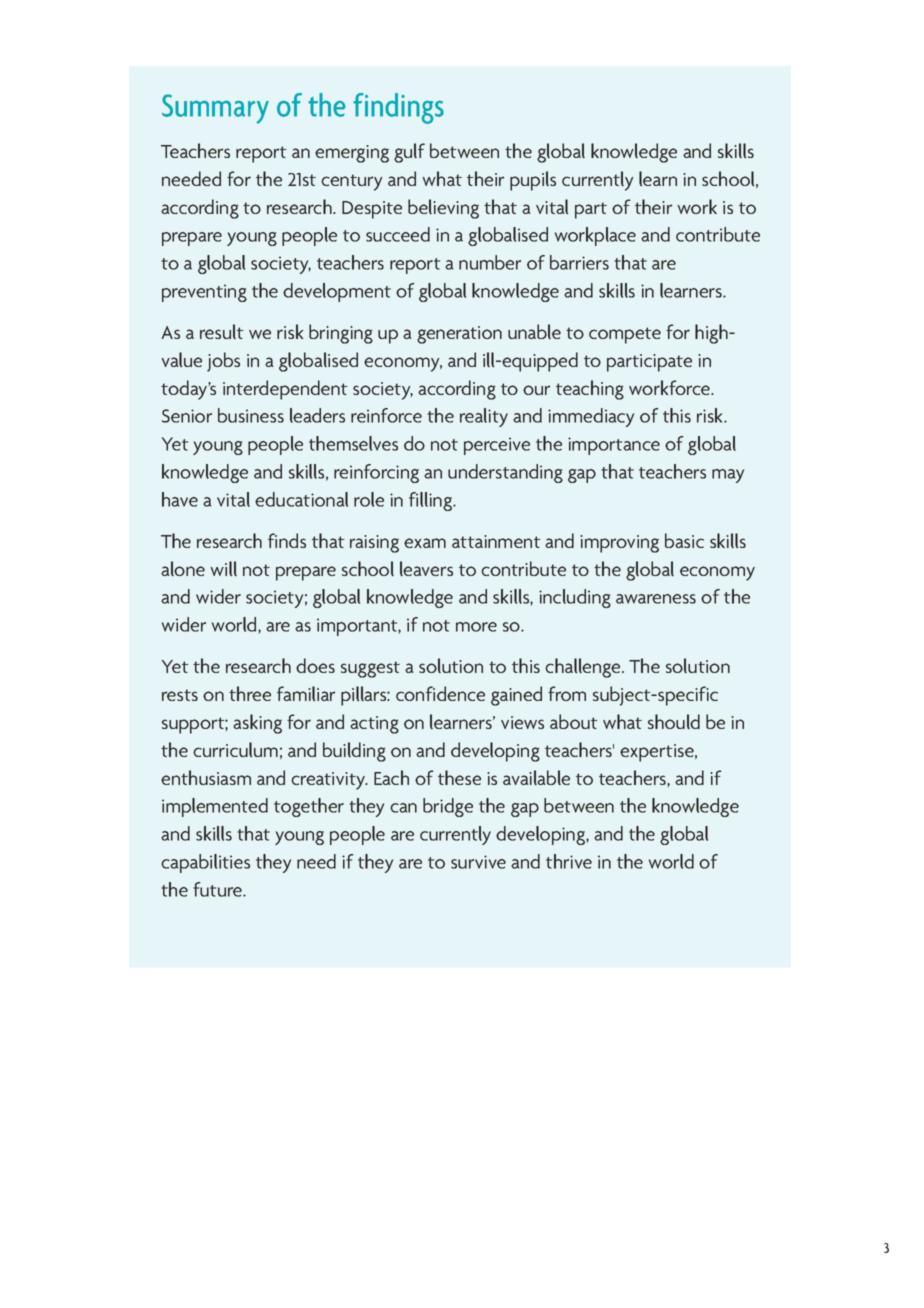  Describe the element at coordinates (625, 335) in the image. I see `compete` at that location.
